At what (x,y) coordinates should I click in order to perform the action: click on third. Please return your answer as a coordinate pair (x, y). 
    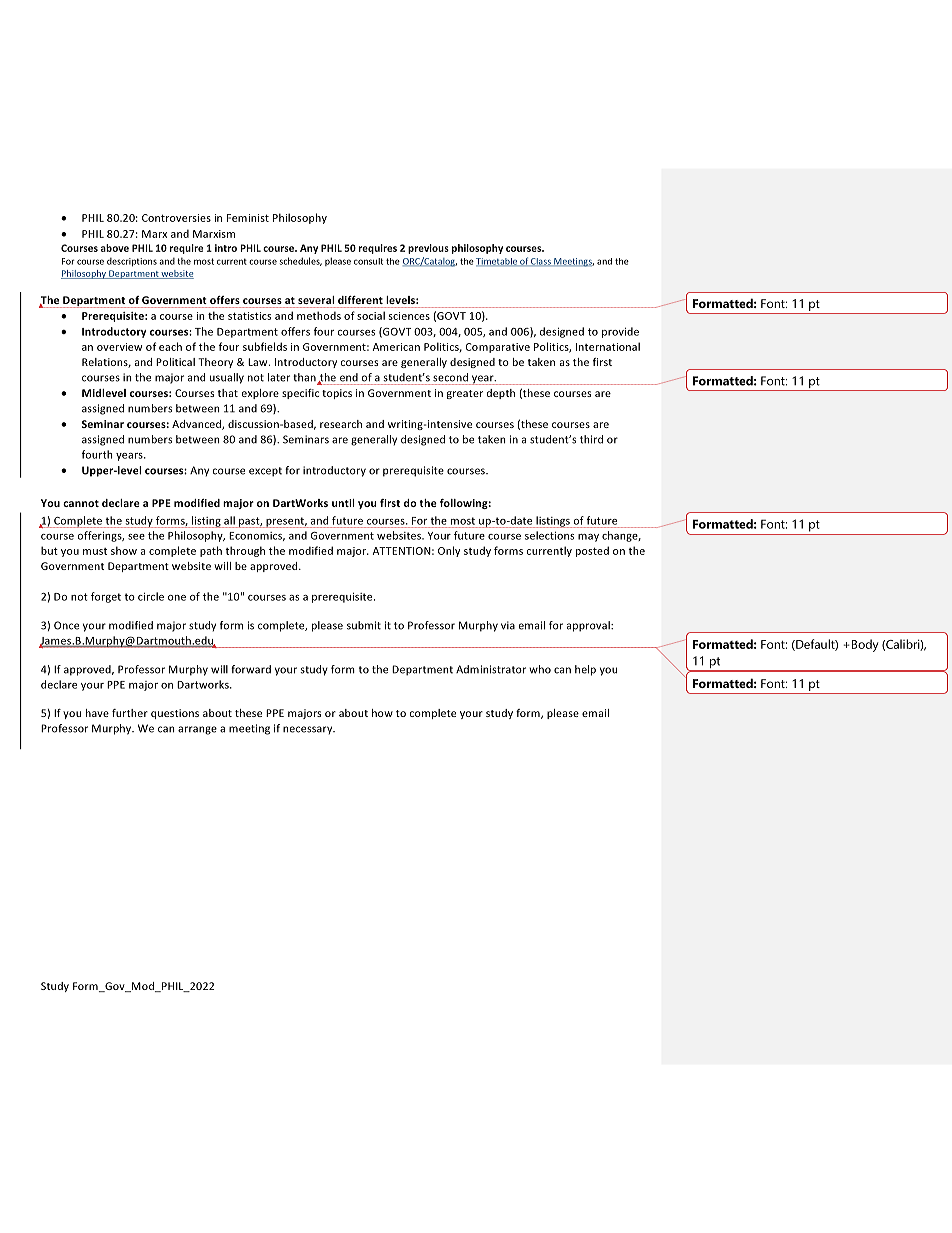
    Looking at the image, I should click on (591, 439).
